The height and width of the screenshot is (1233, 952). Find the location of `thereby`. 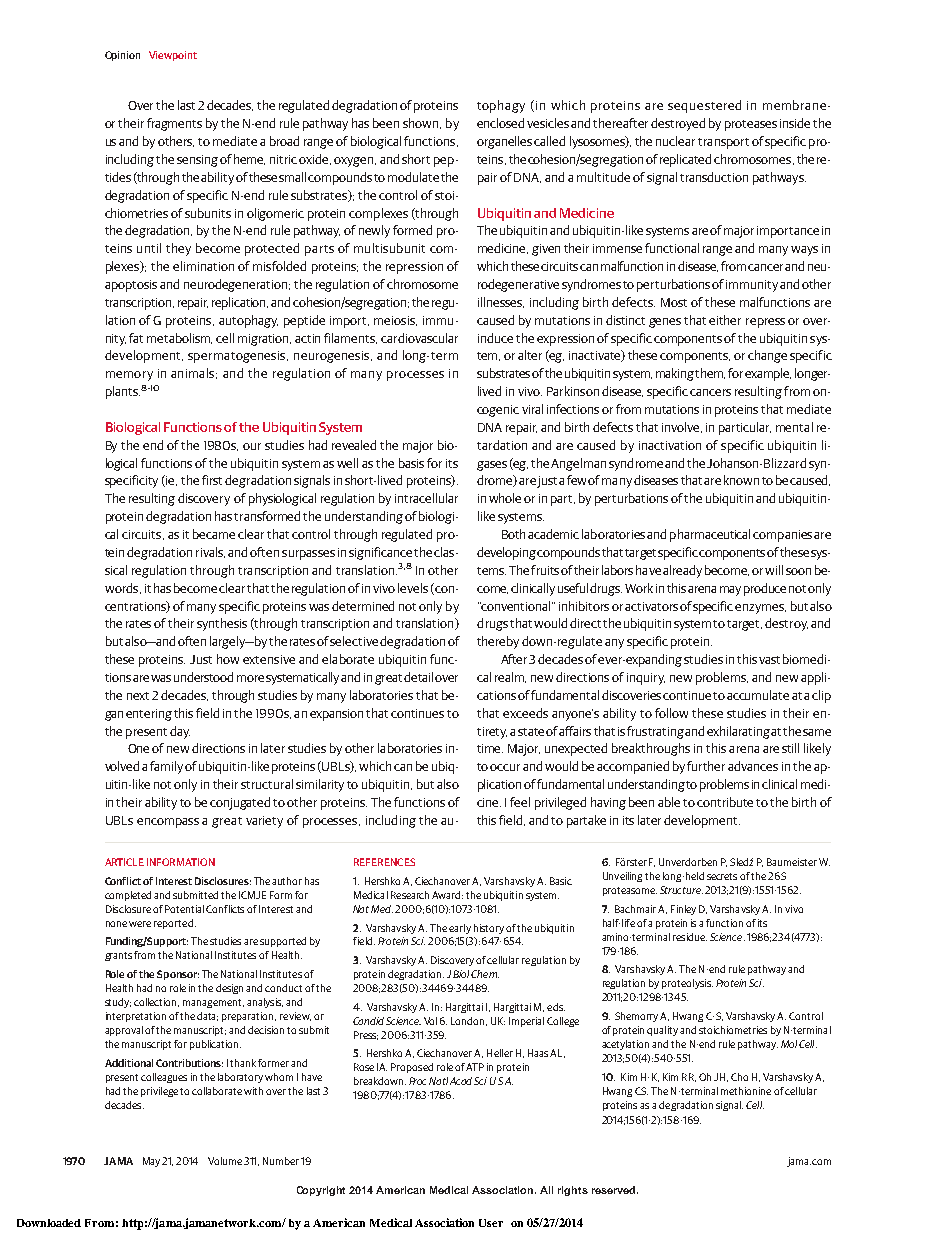

thereby is located at coordinates (498, 642).
